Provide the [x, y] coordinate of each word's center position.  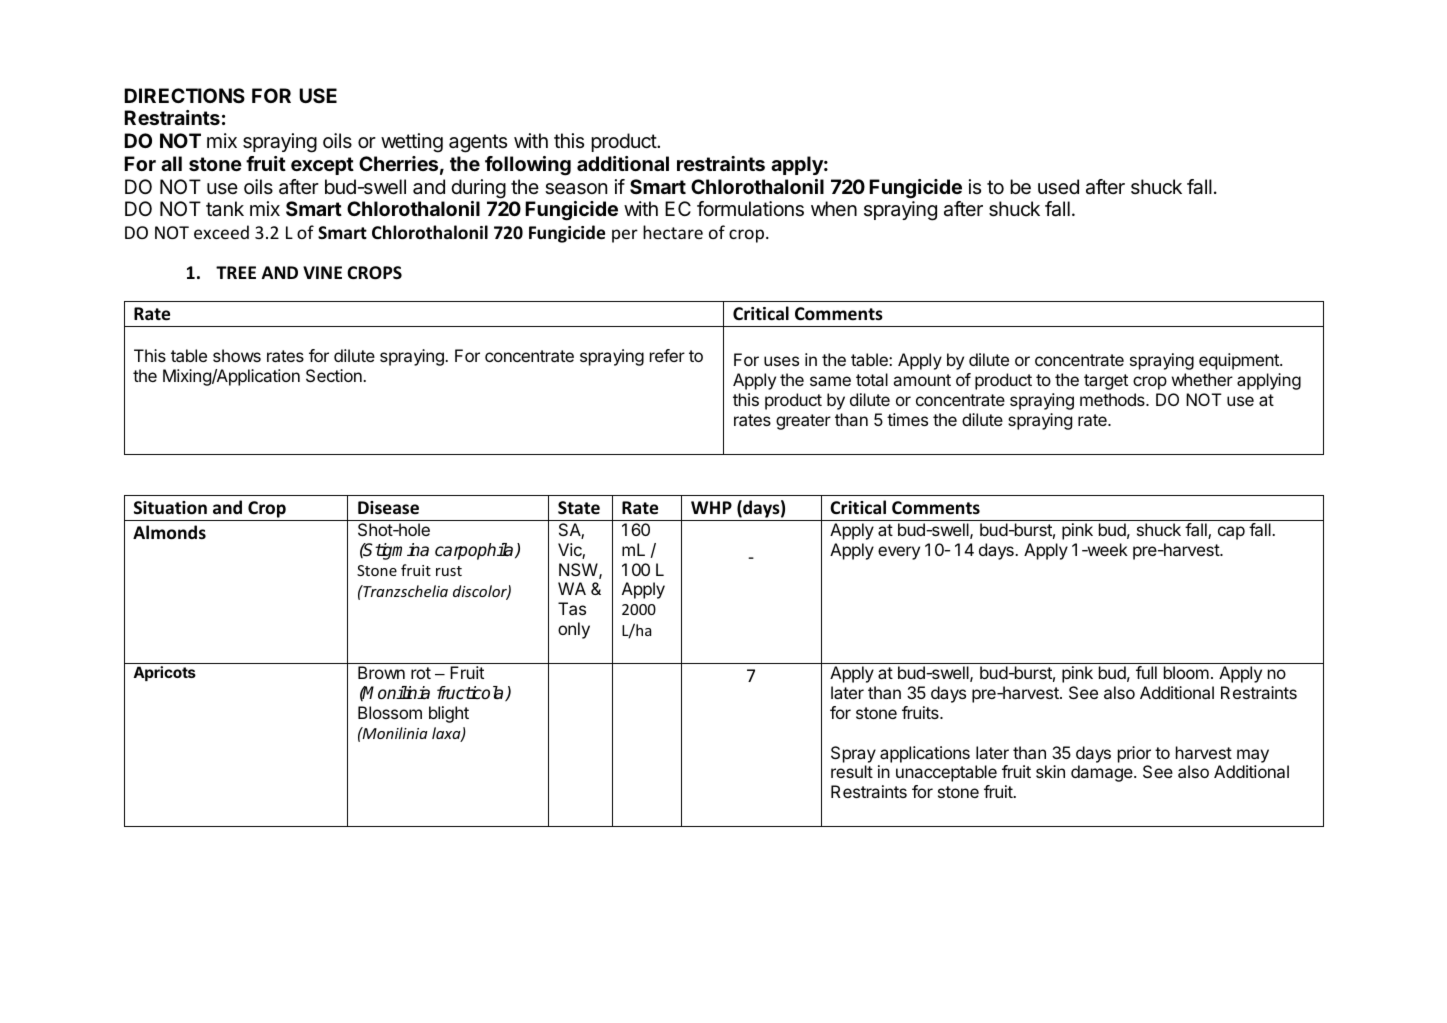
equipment [1240, 361]
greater [803, 422]
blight [449, 714]
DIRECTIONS [184, 95]
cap [1231, 533]
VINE [322, 272]
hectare [673, 232]
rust [449, 571]
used [1058, 187]
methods [1113, 399]
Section [335, 375]
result [852, 771]
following [528, 166]
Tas [572, 608]
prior [1134, 754]
